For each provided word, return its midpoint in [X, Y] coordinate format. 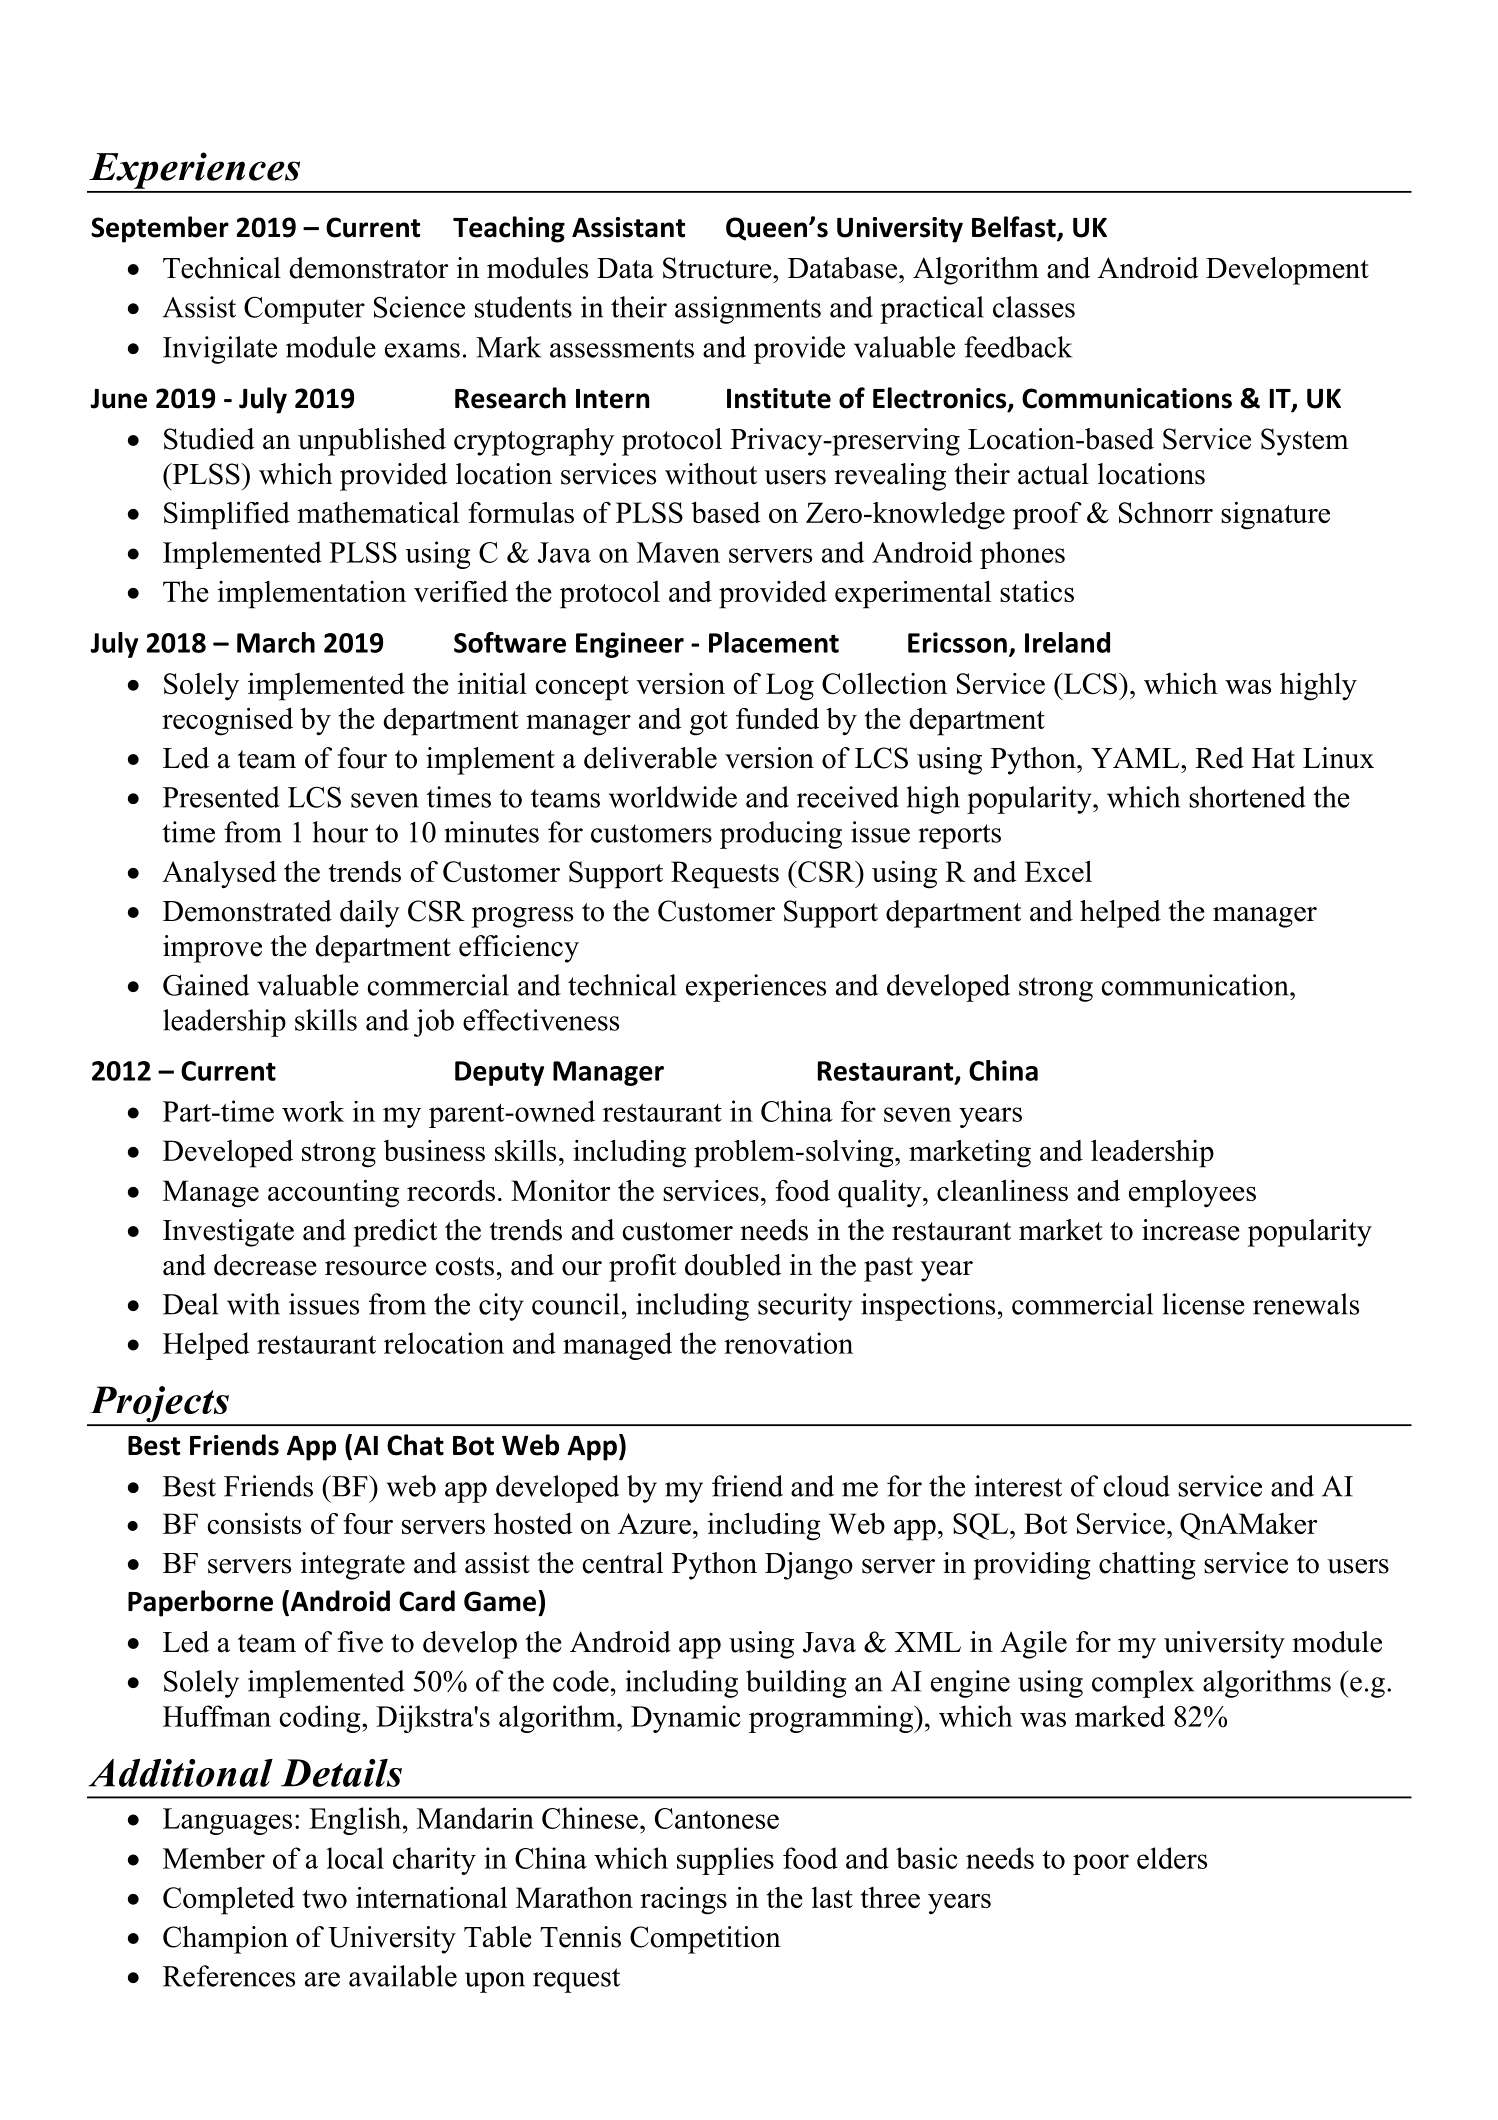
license [1204, 1304]
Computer [304, 310]
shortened [1247, 797]
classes [1034, 307]
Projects [159, 1405]
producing [781, 835]
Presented [221, 797]
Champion [225, 1940]
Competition [705, 1940]
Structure [718, 268]
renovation [788, 1343]
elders [1172, 1858]
